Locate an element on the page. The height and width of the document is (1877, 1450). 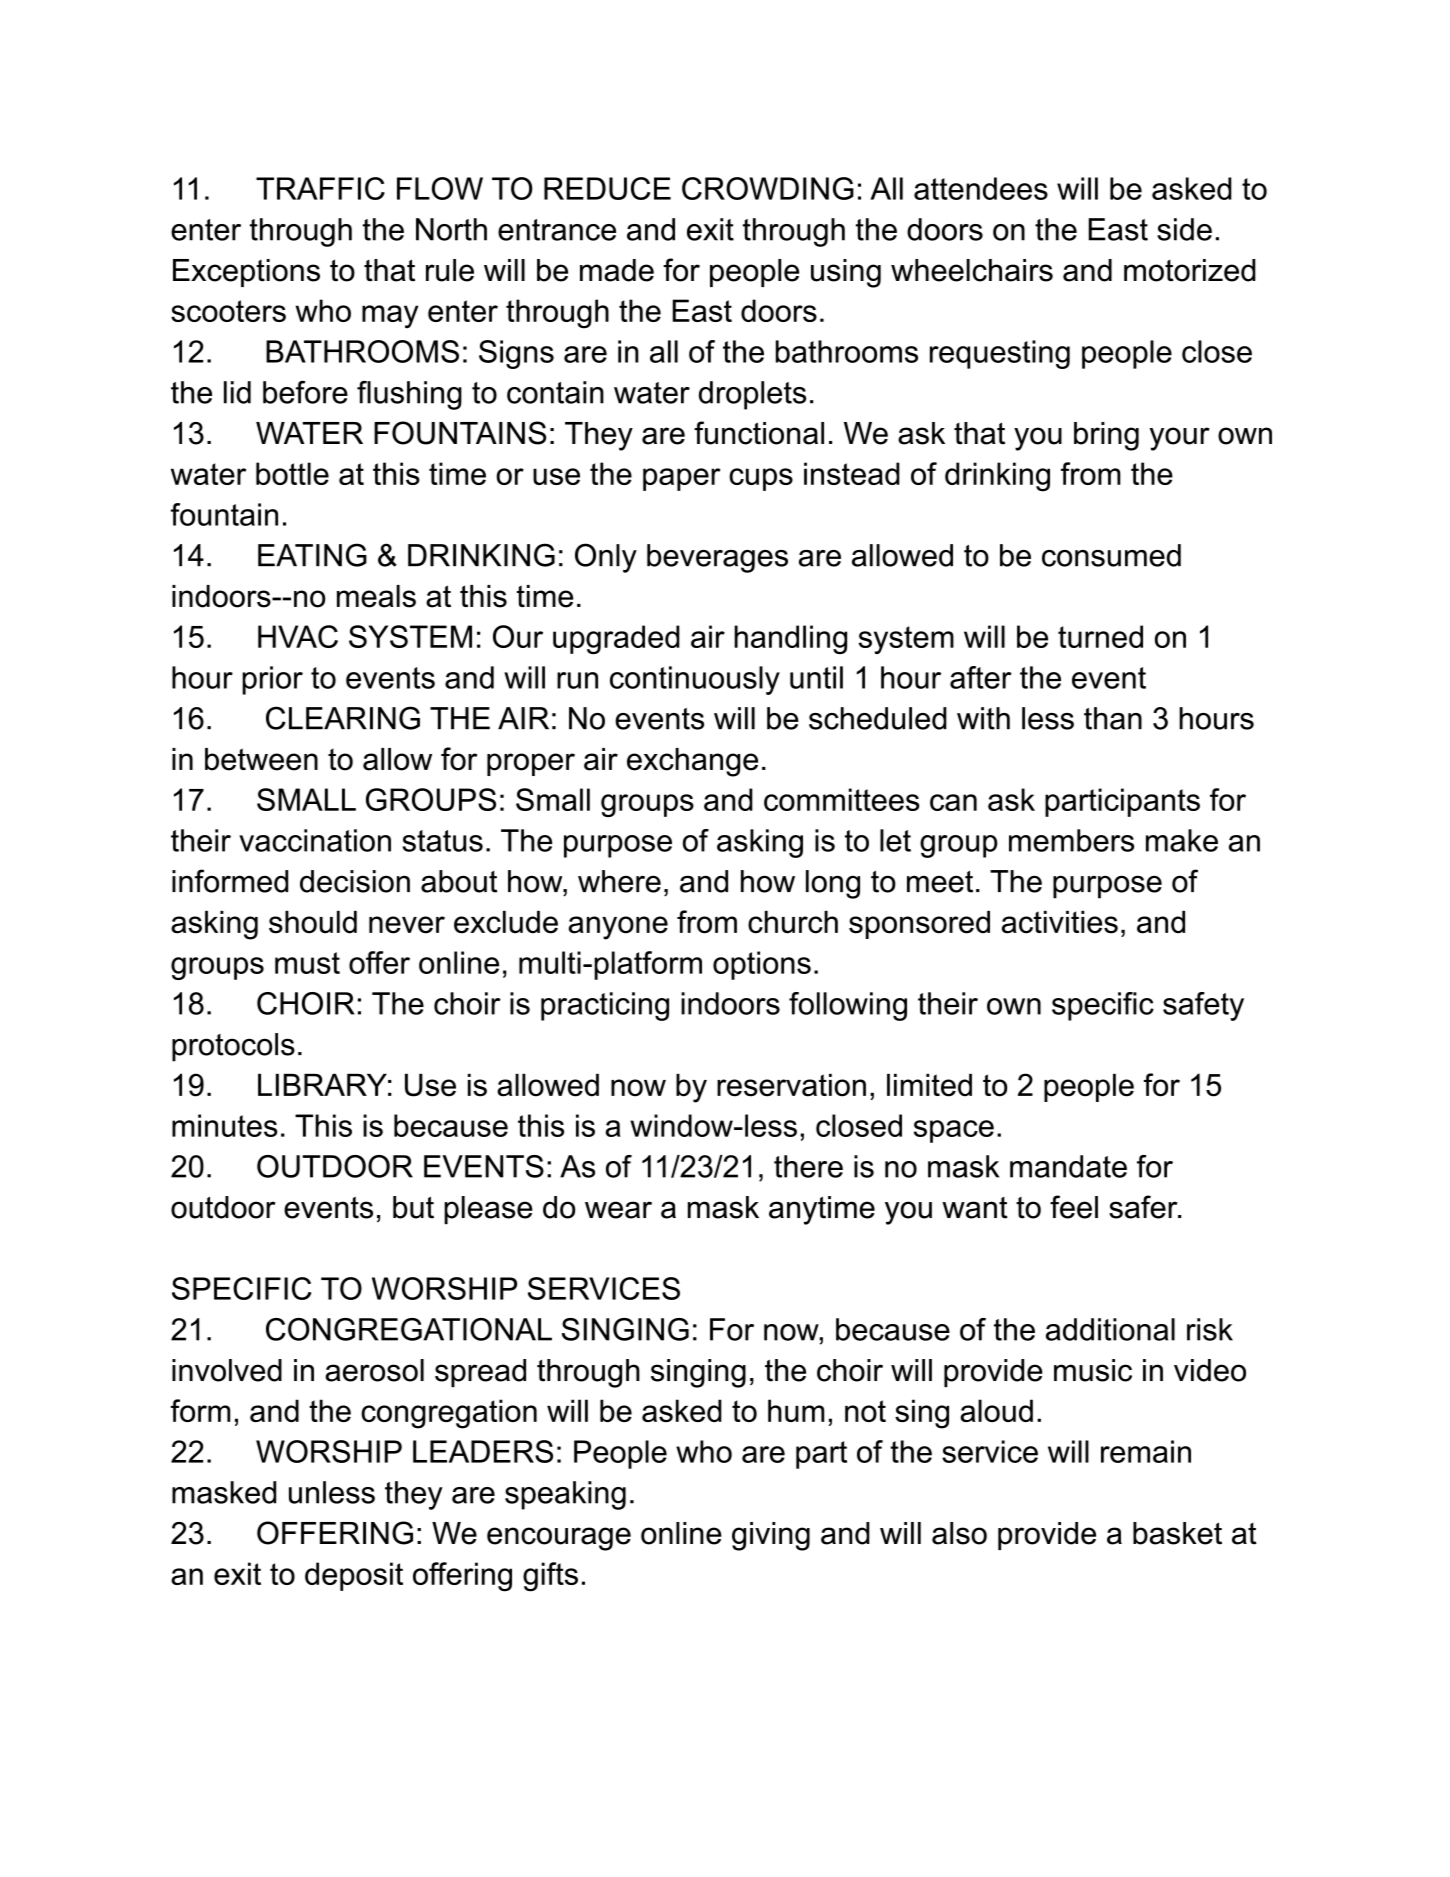
deposit is located at coordinates (354, 1576).
